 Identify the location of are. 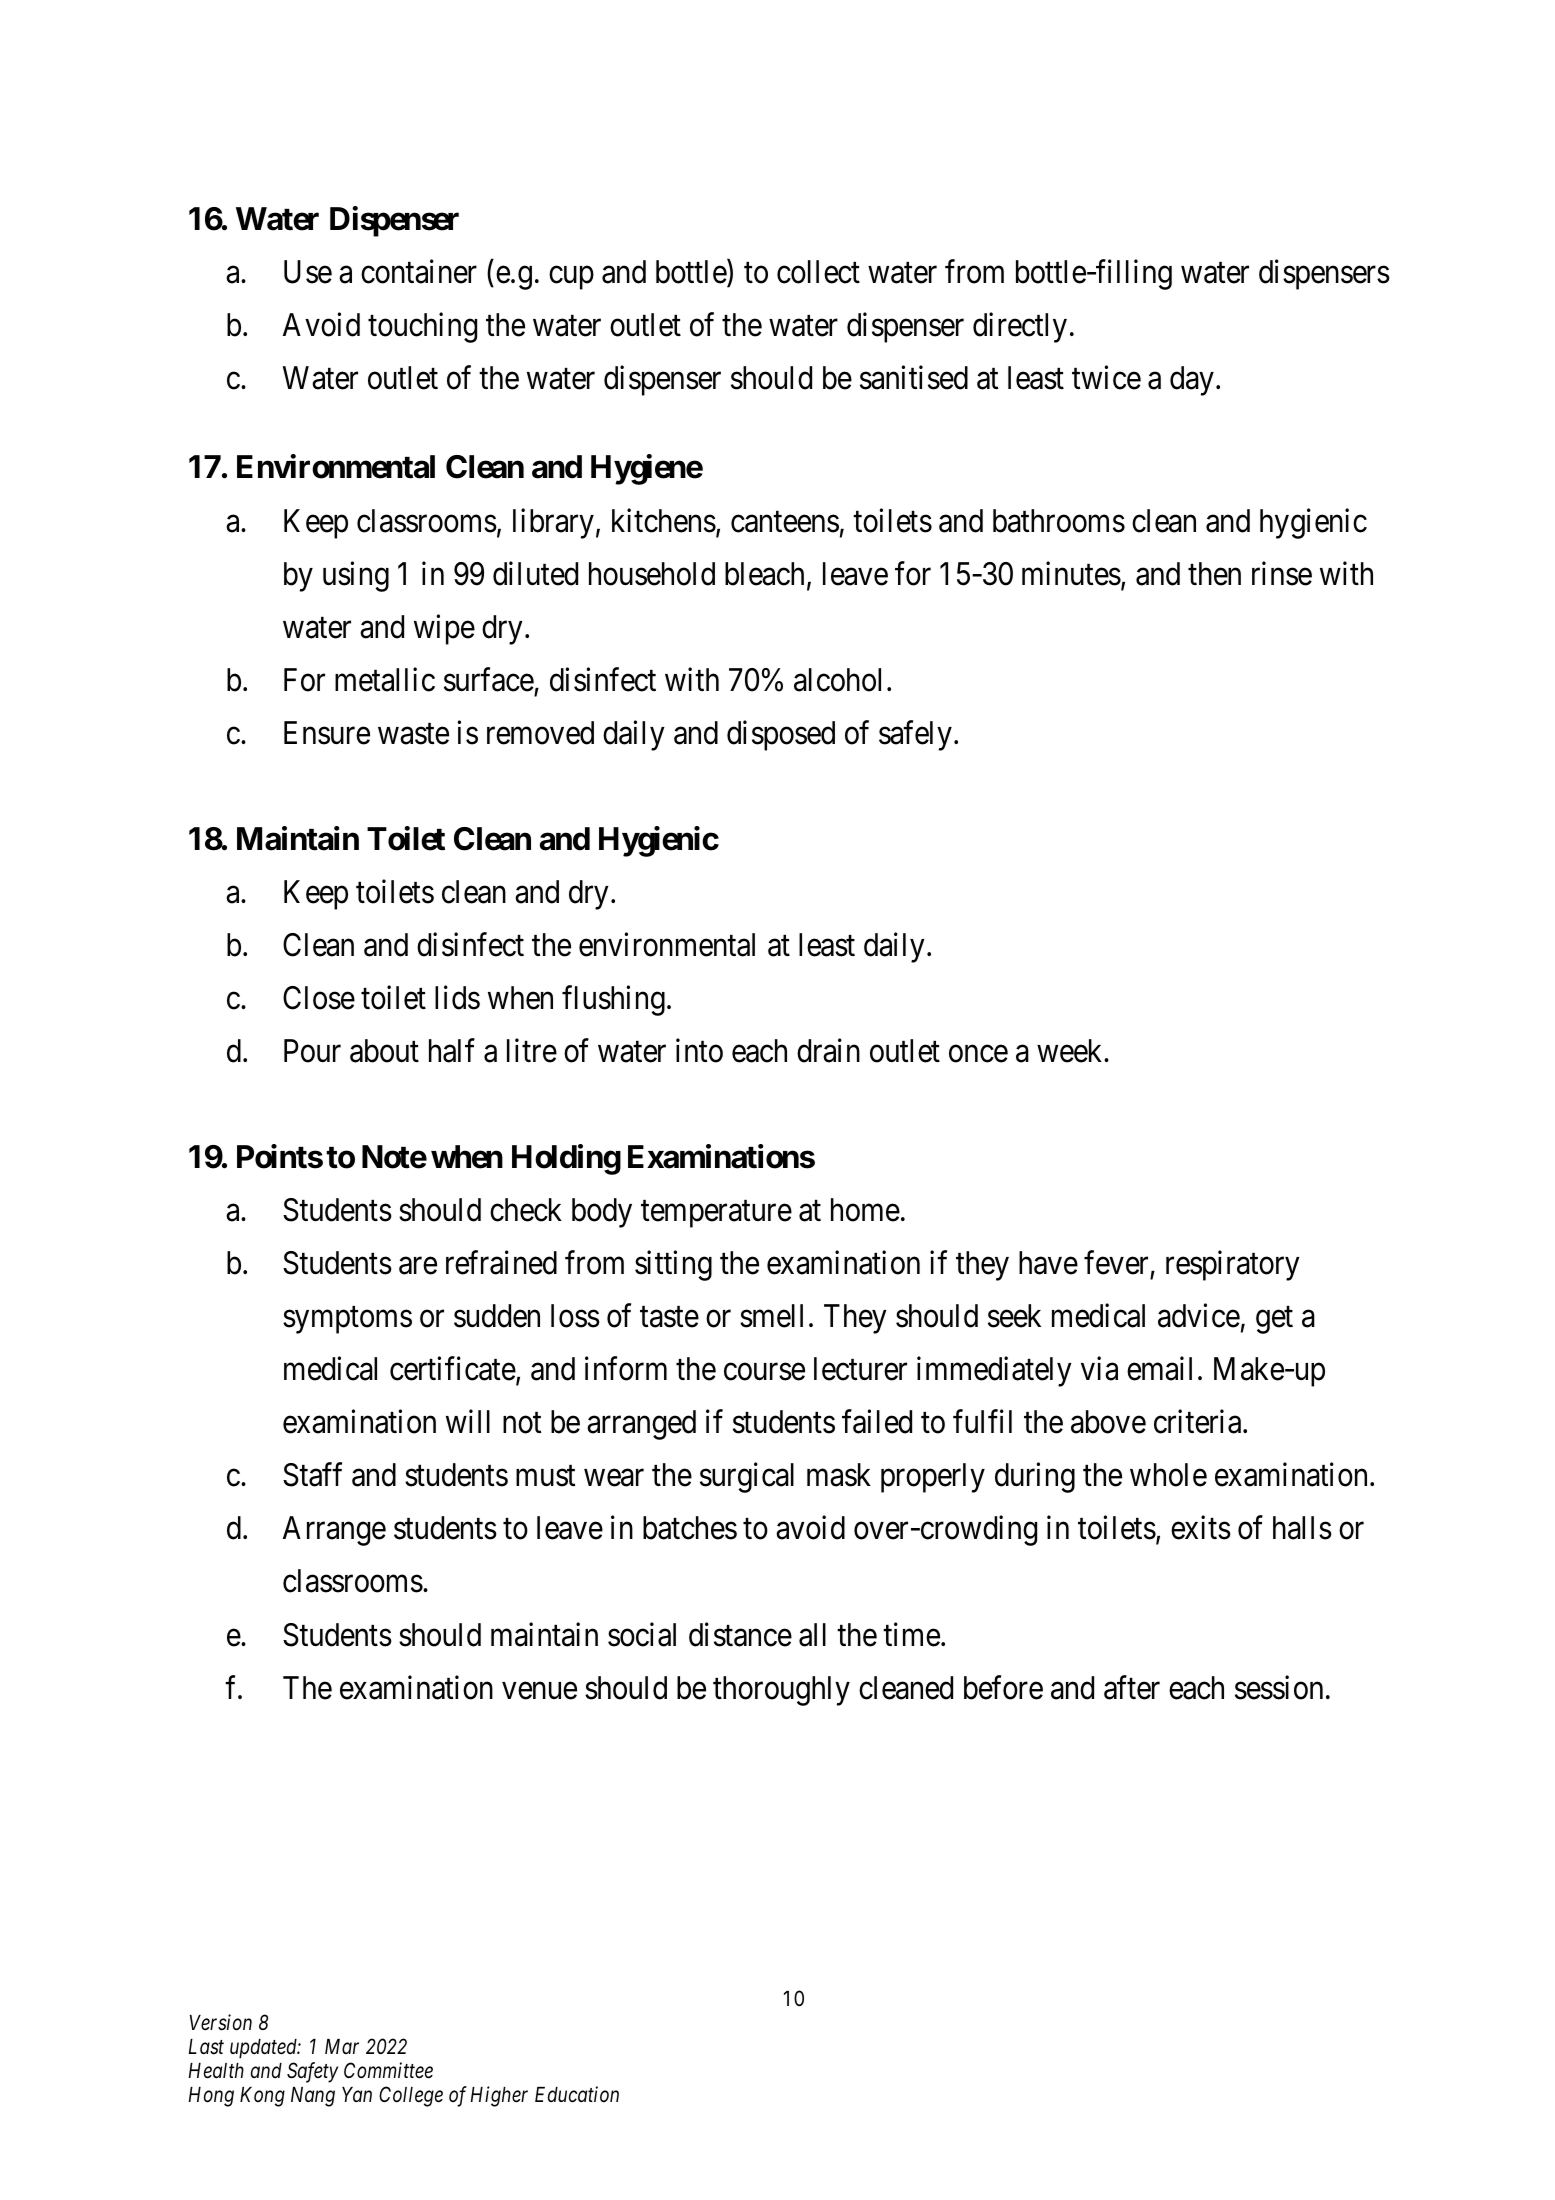
(418, 1266).
